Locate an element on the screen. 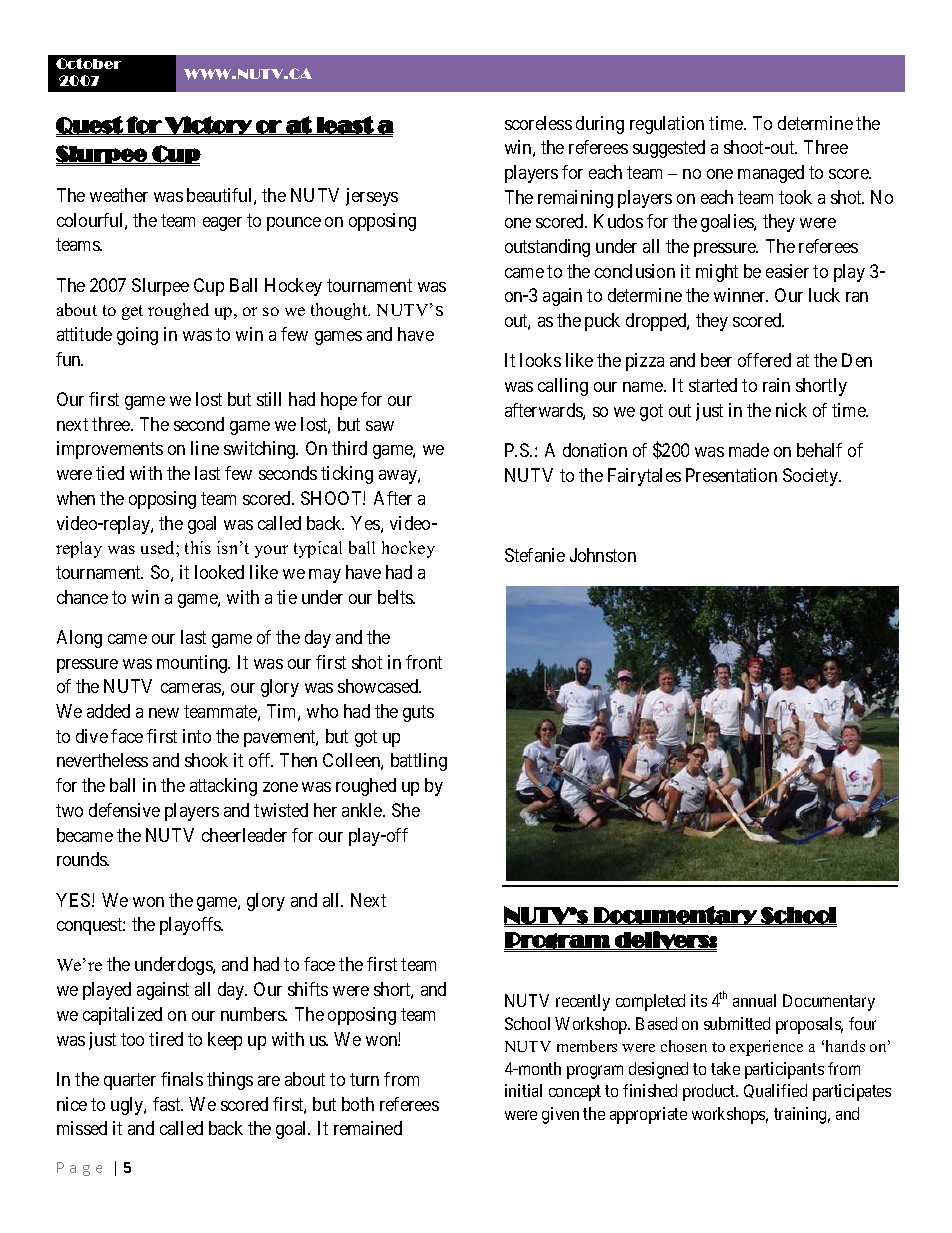 This screenshot has height=1233, width=952. fast is located at coordinates (168, 1104).
